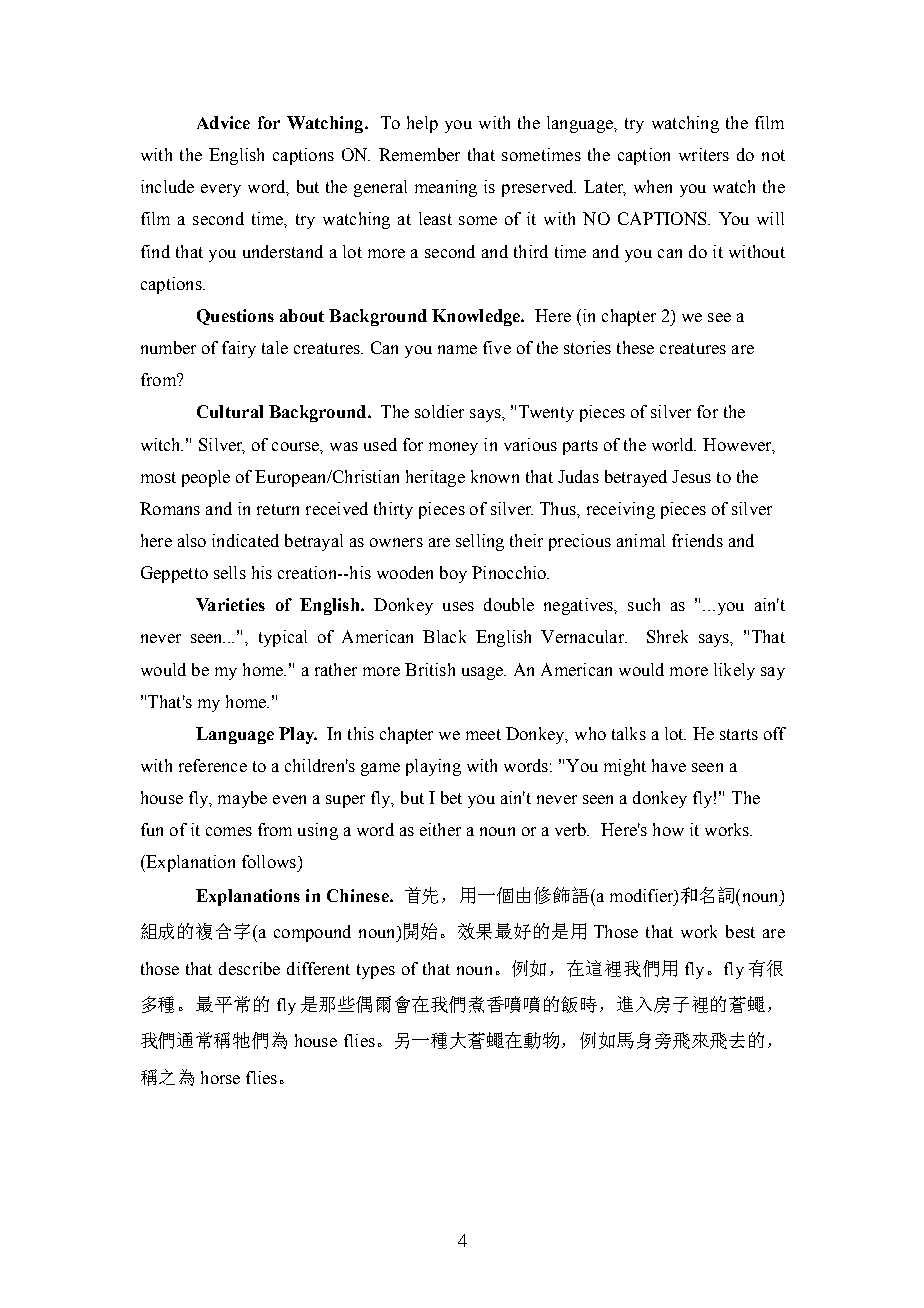 Image resolution: width=924 pixels, height=1308 pixels. I want to click on horse, so click(220, 1077).
